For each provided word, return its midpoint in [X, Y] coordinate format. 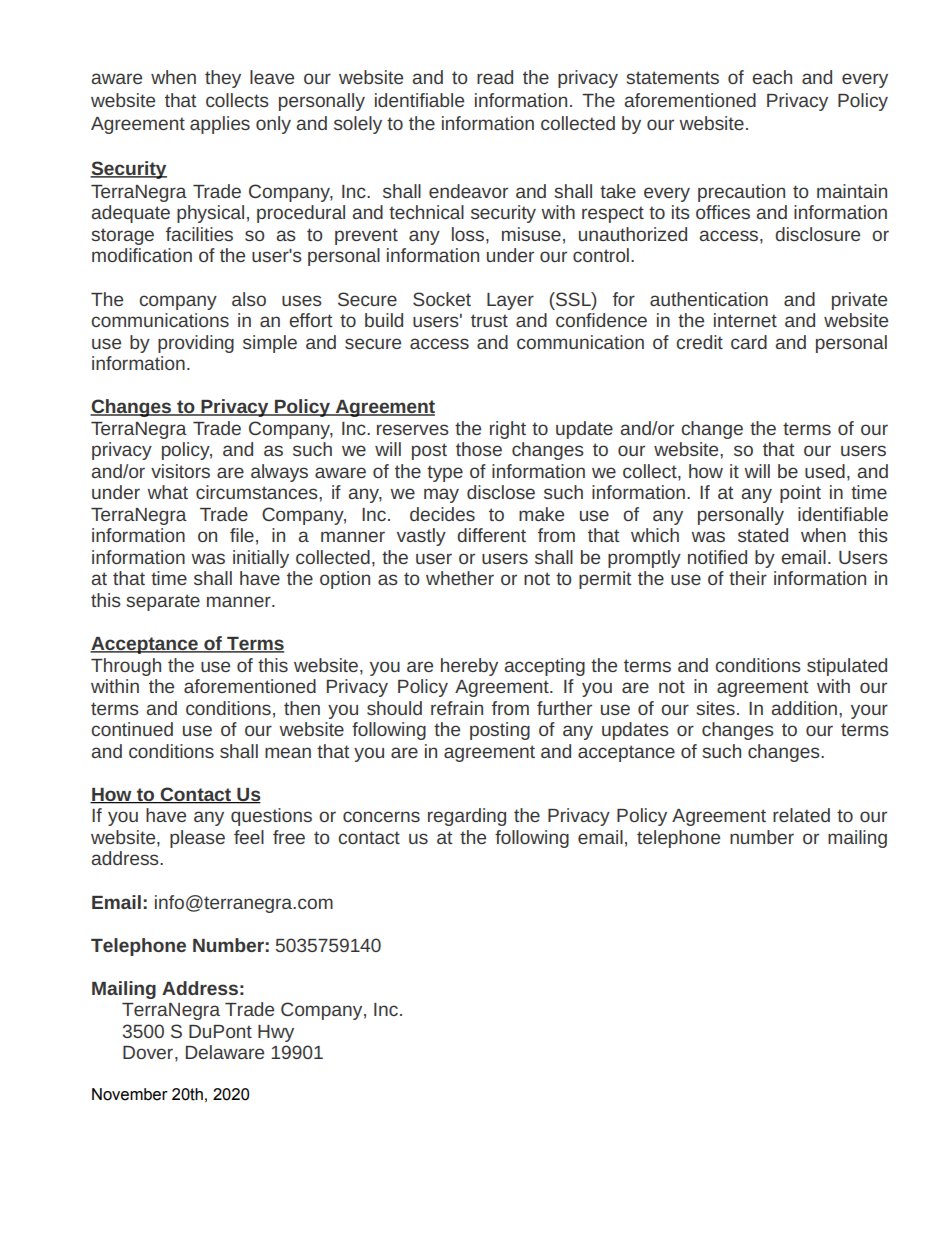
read [495, 77]
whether [460, 578]
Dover [148, 1052]
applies [220, 125]
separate [163, 602]
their [748, 578]
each [772, 77]
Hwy [276, 1033]
